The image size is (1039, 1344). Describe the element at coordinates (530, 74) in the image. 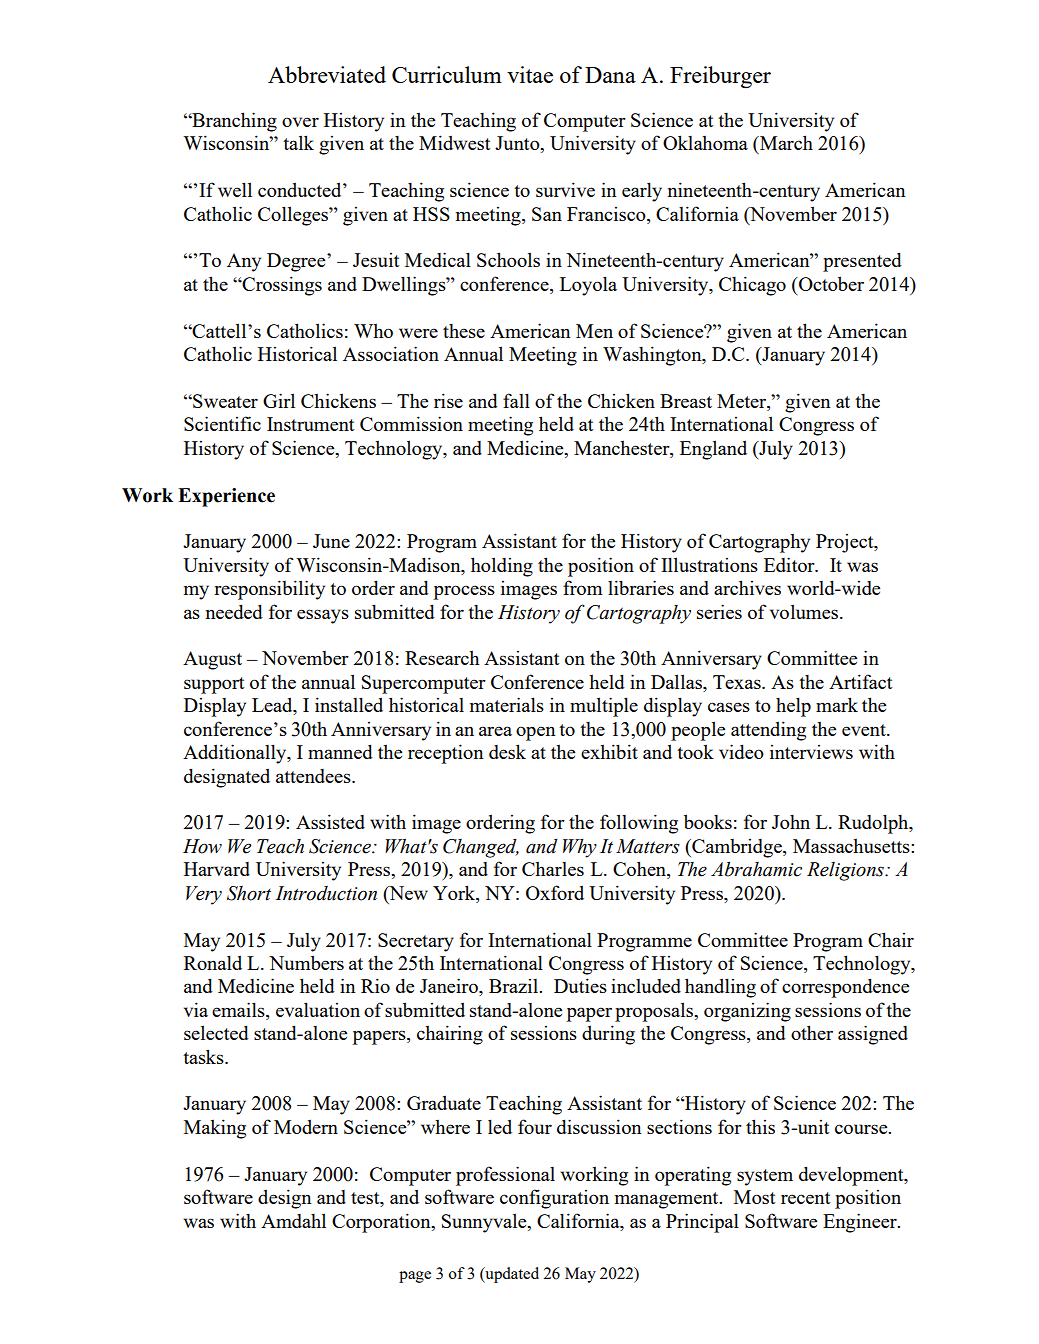

I see `vitae` at that location.
